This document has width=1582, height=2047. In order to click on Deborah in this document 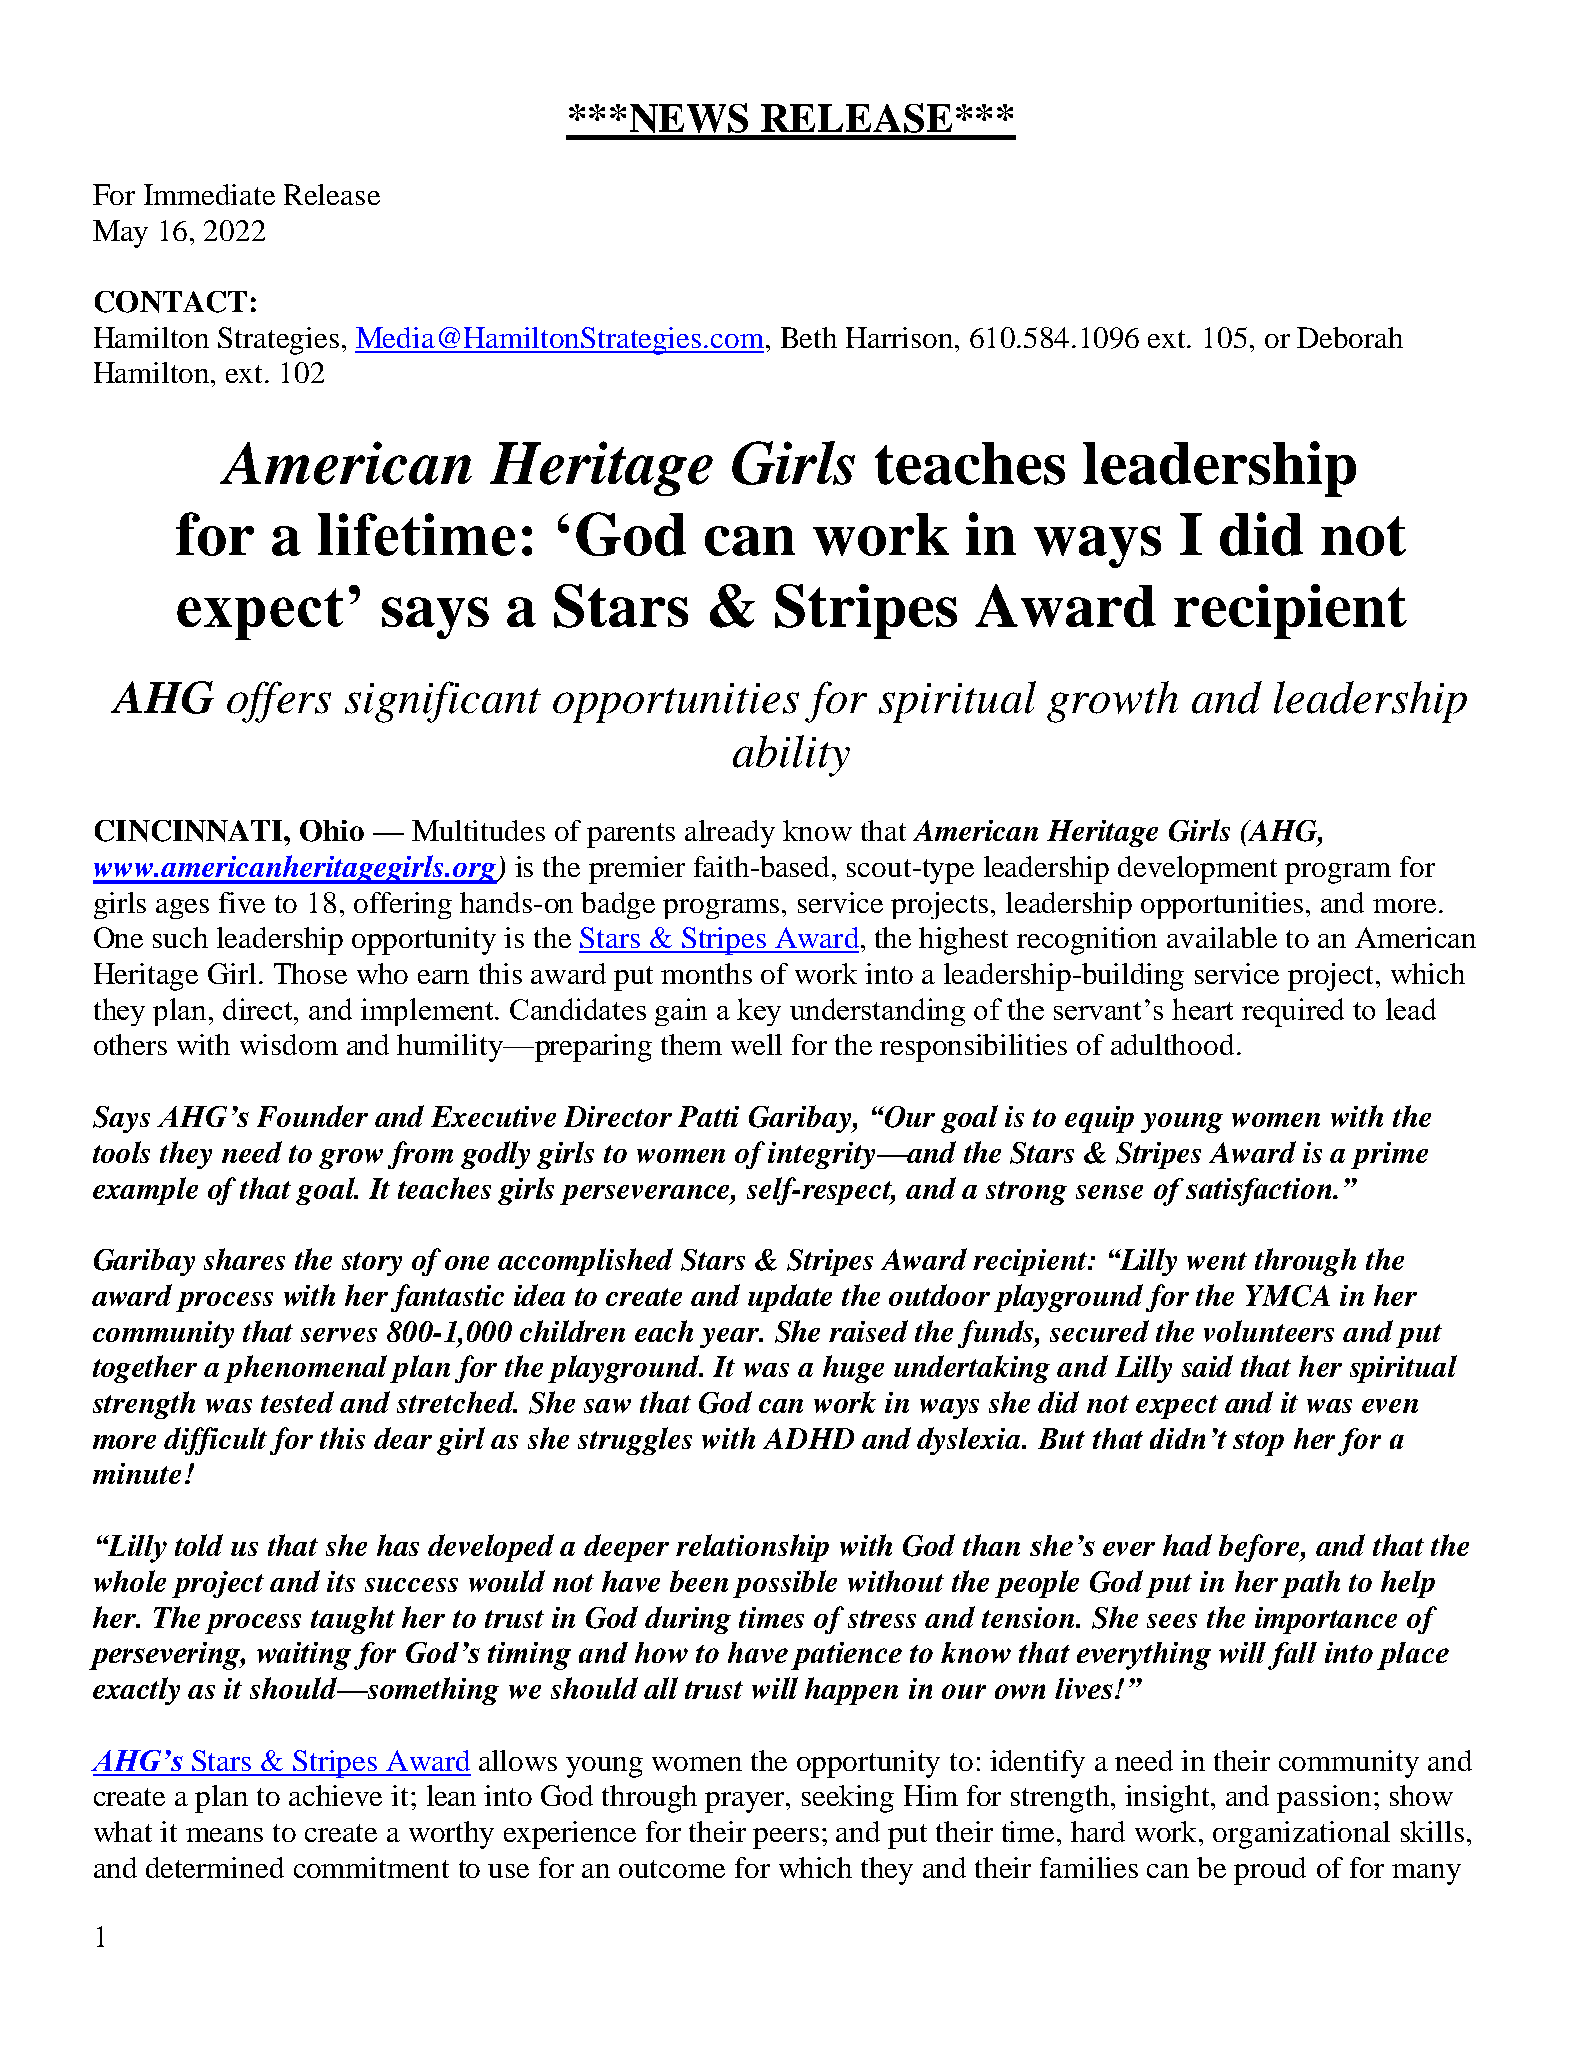, I will do `click(1350, 337)`.
